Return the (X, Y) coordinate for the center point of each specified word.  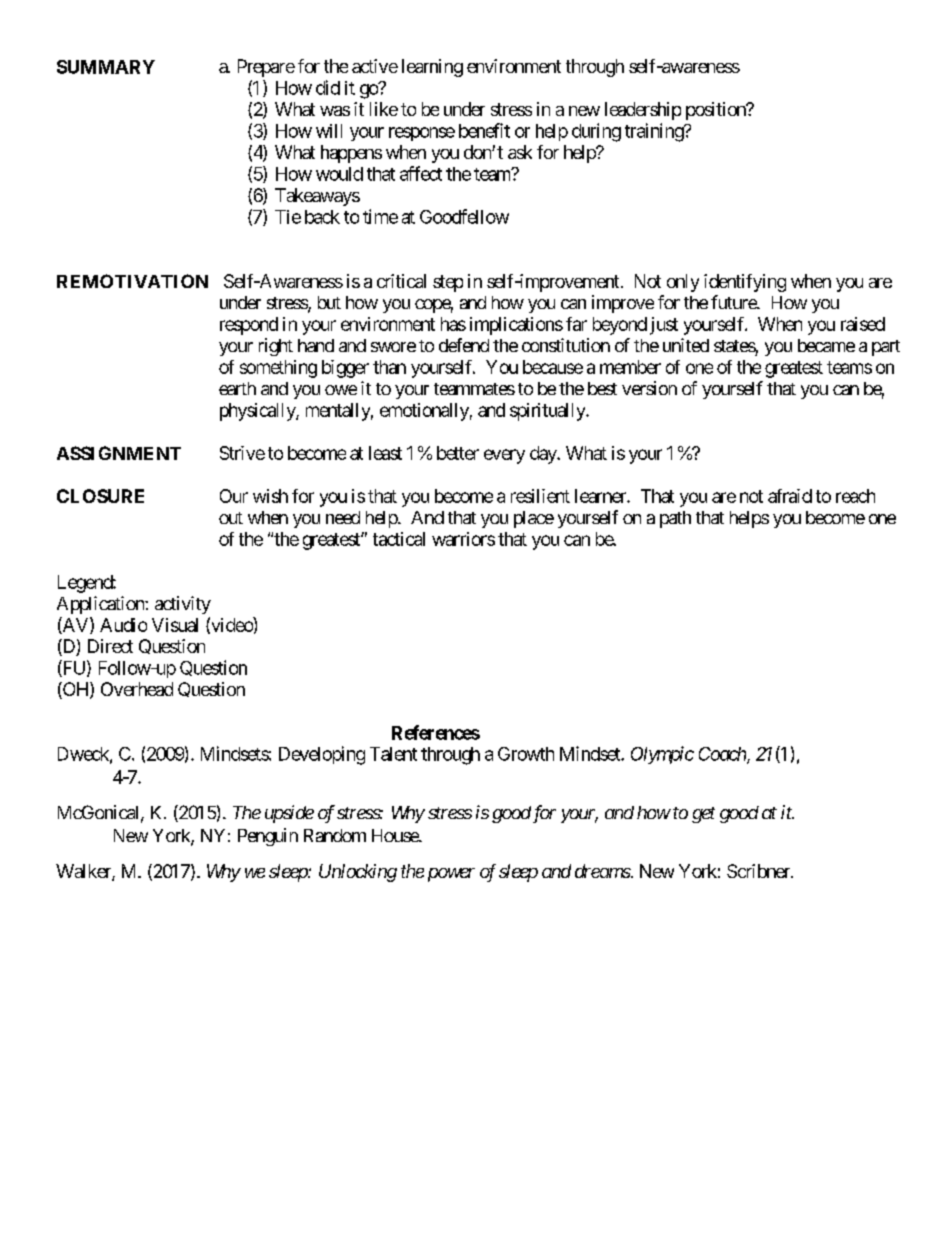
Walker (84, 872)
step (448, 283)
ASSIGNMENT (119, 453)
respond (249, 326)
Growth (526, 754)
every (504, 456)
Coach (723, 755)
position (717, 111)
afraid (790, 496)
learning (432, 68)
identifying (745, 283)
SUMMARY (106, 67)
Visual (175, 625)
